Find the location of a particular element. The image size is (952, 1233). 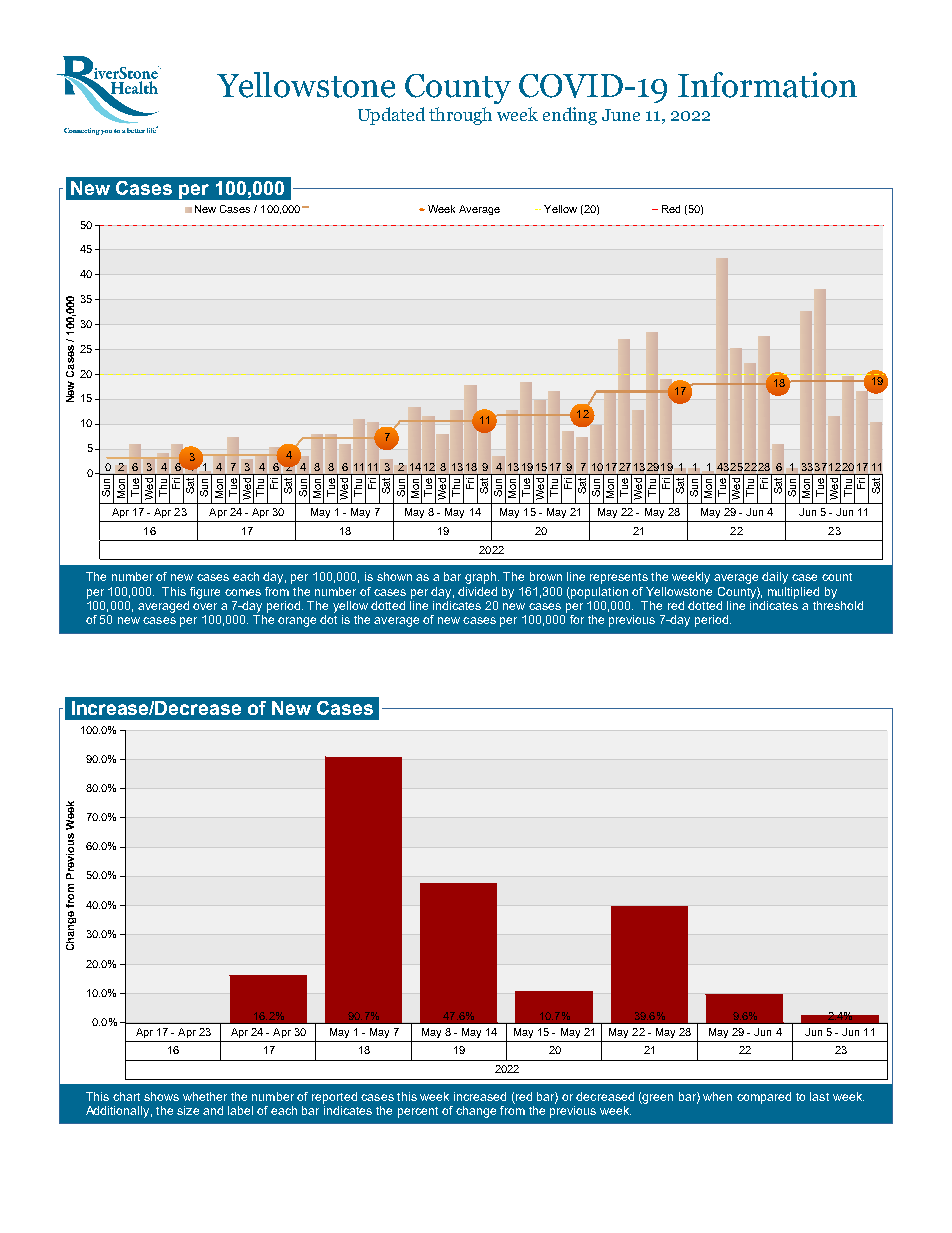

over is located at coordinates (205, 606).
